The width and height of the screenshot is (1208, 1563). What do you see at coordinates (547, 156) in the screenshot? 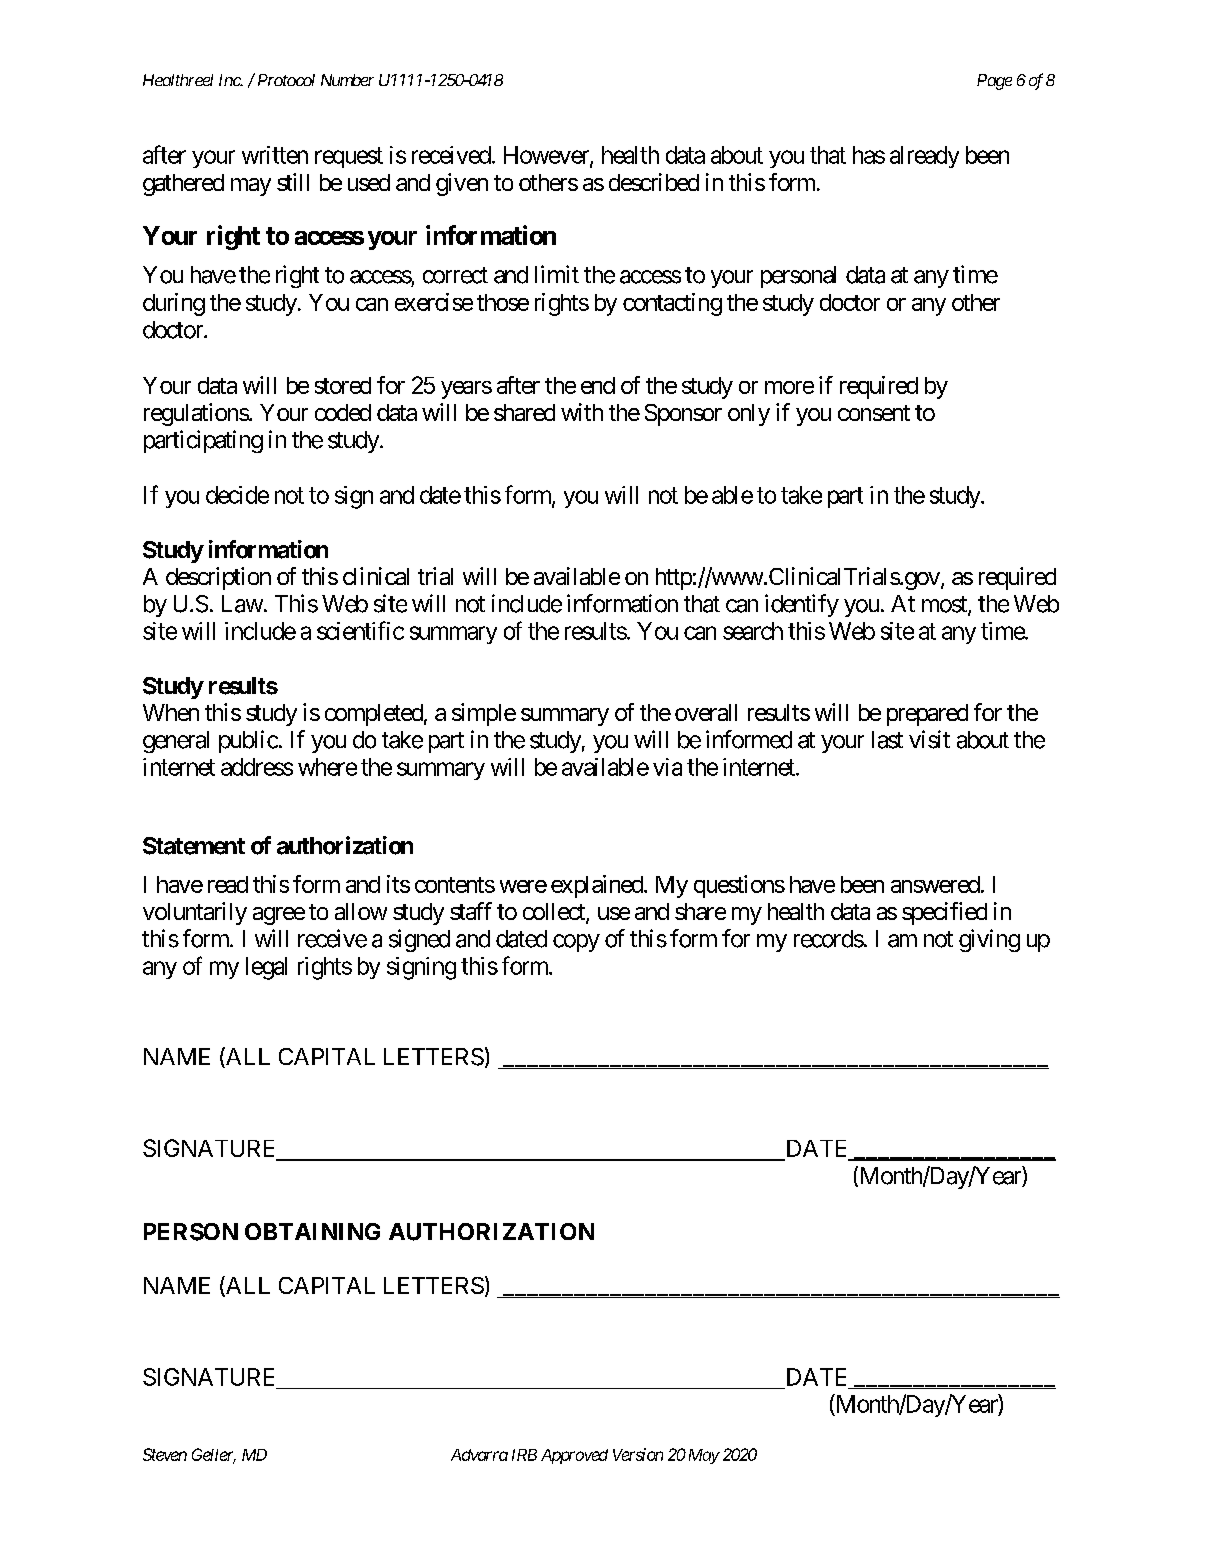
I see `However` at bounding box center [547, 156].
